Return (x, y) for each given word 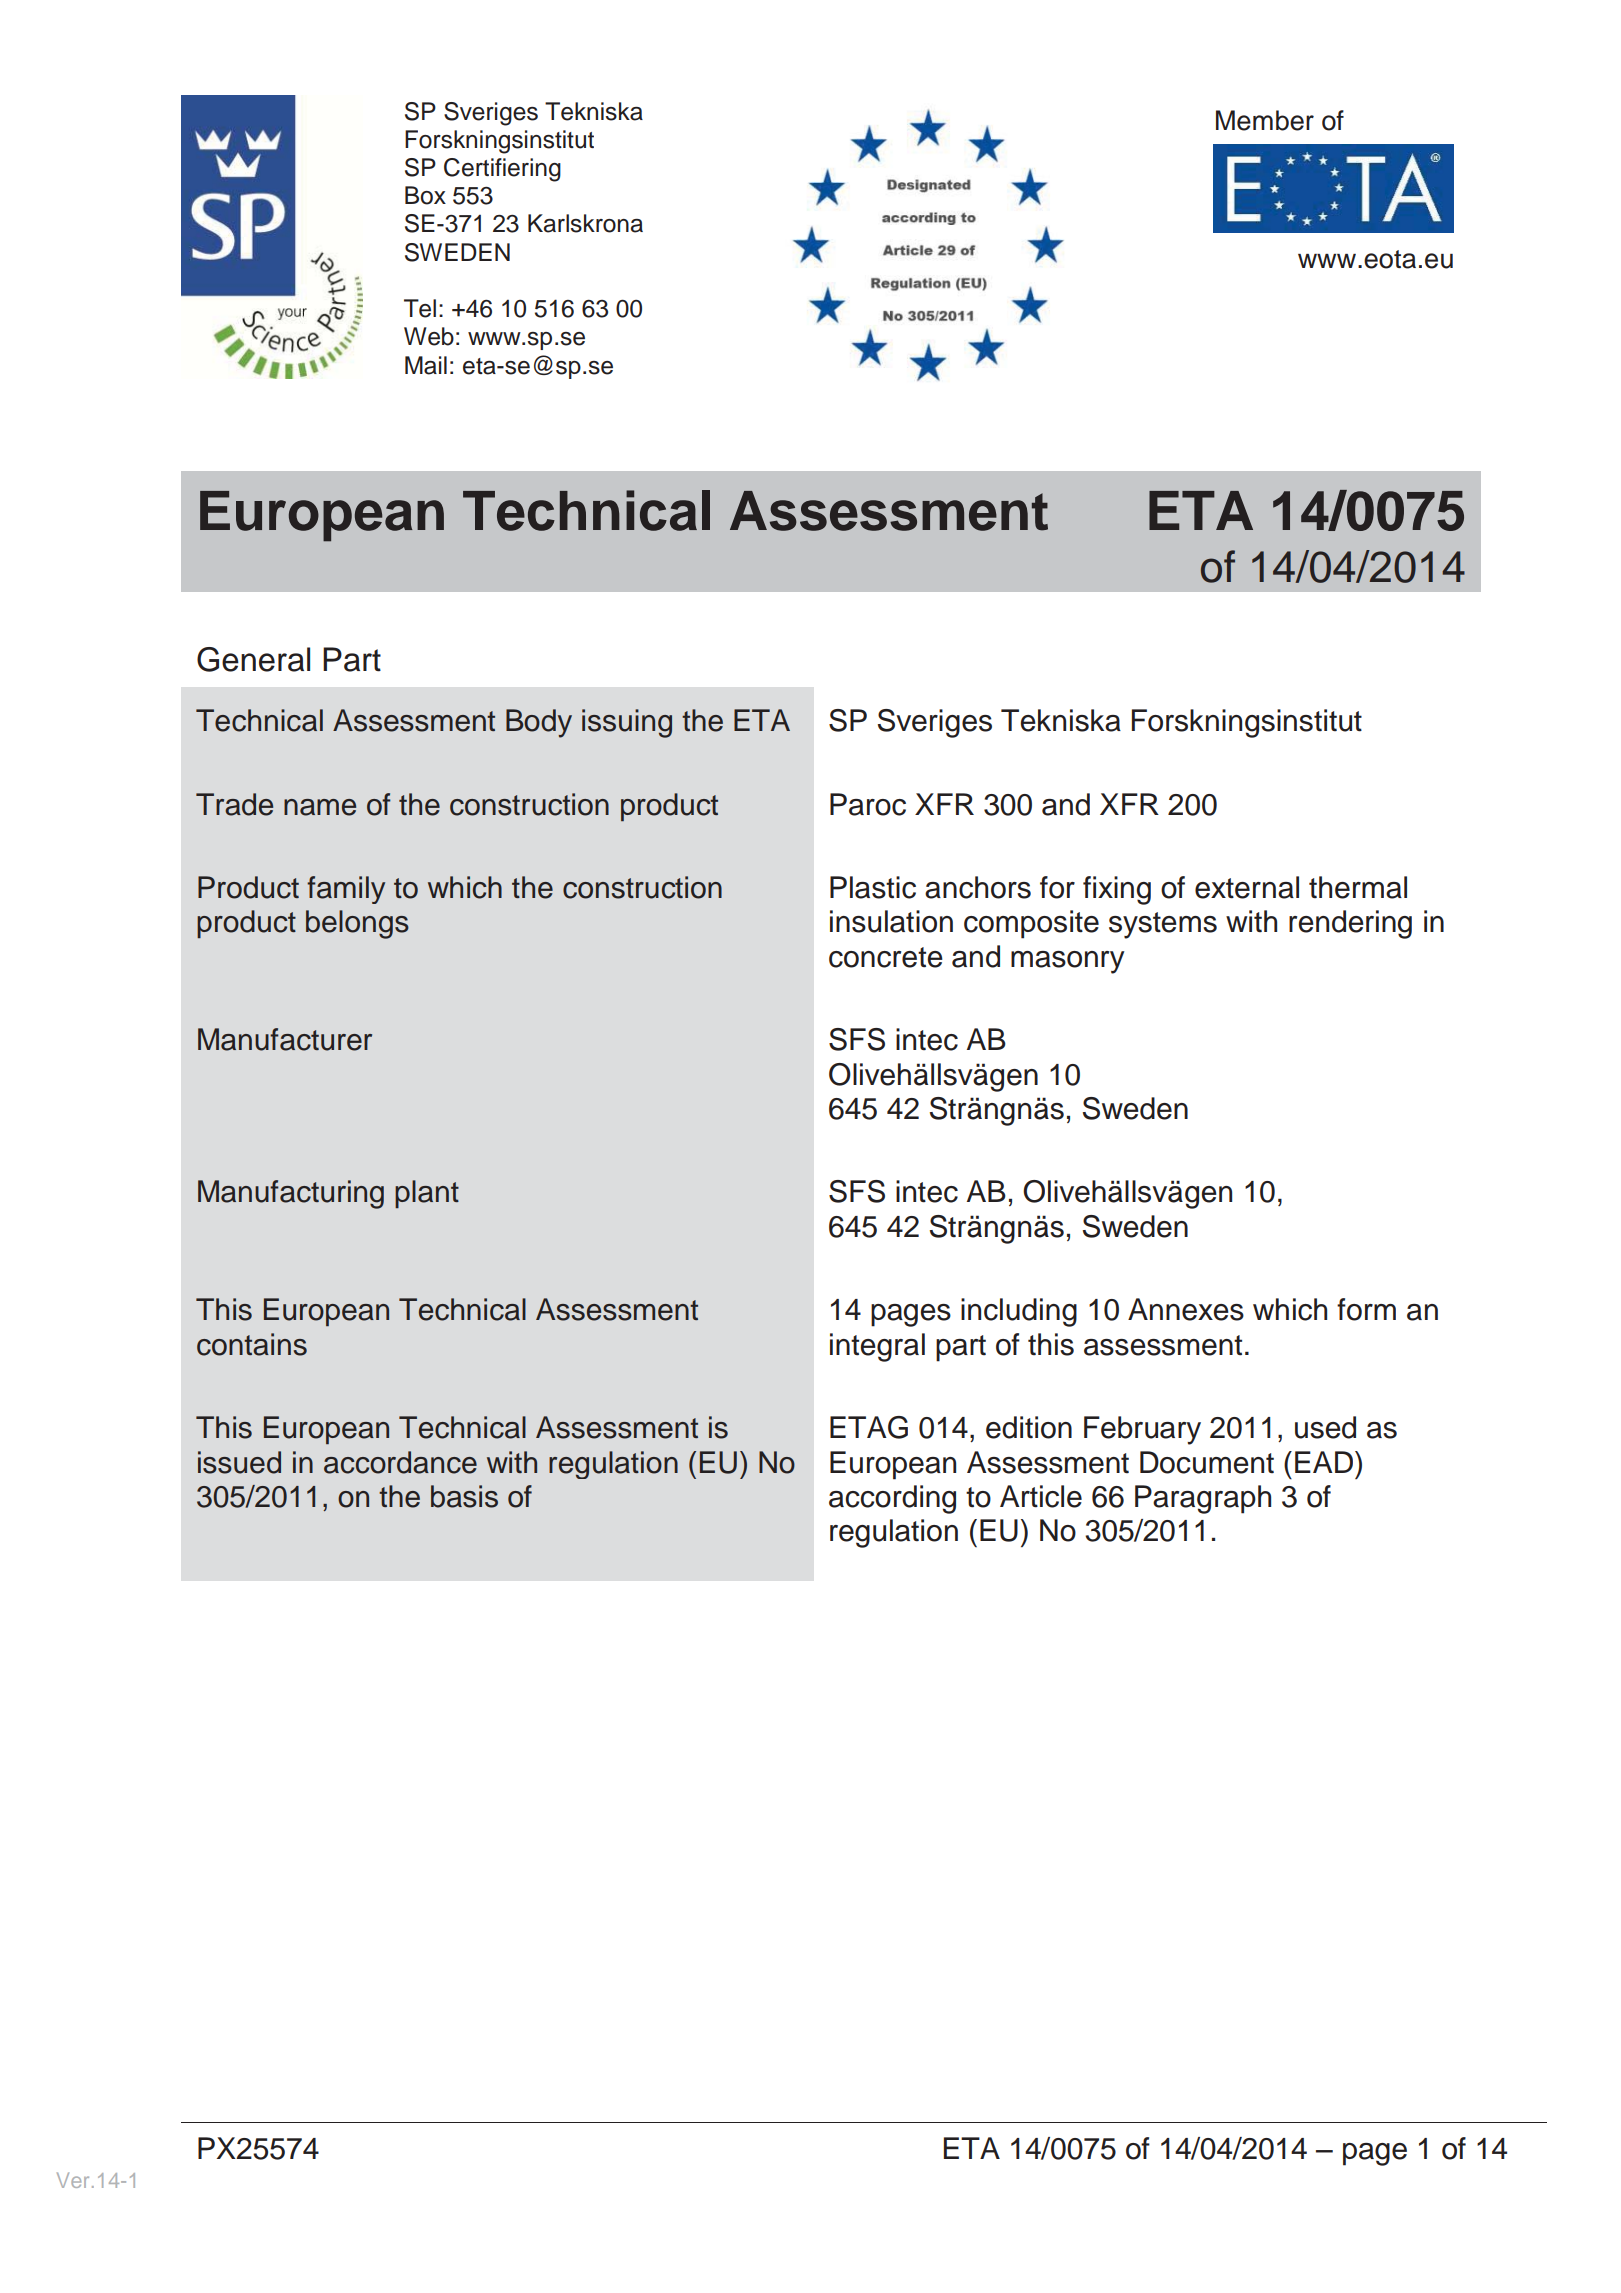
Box (425, 195)
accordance (400, 1462)
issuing (627, 723)
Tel (420, 308)
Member (1265, 120)
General (253, 659)
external (1247, 887)
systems (1163, 925)
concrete (886, 957)
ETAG (869, 1427)
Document (1207, 1462)
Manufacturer (285, 1039)
